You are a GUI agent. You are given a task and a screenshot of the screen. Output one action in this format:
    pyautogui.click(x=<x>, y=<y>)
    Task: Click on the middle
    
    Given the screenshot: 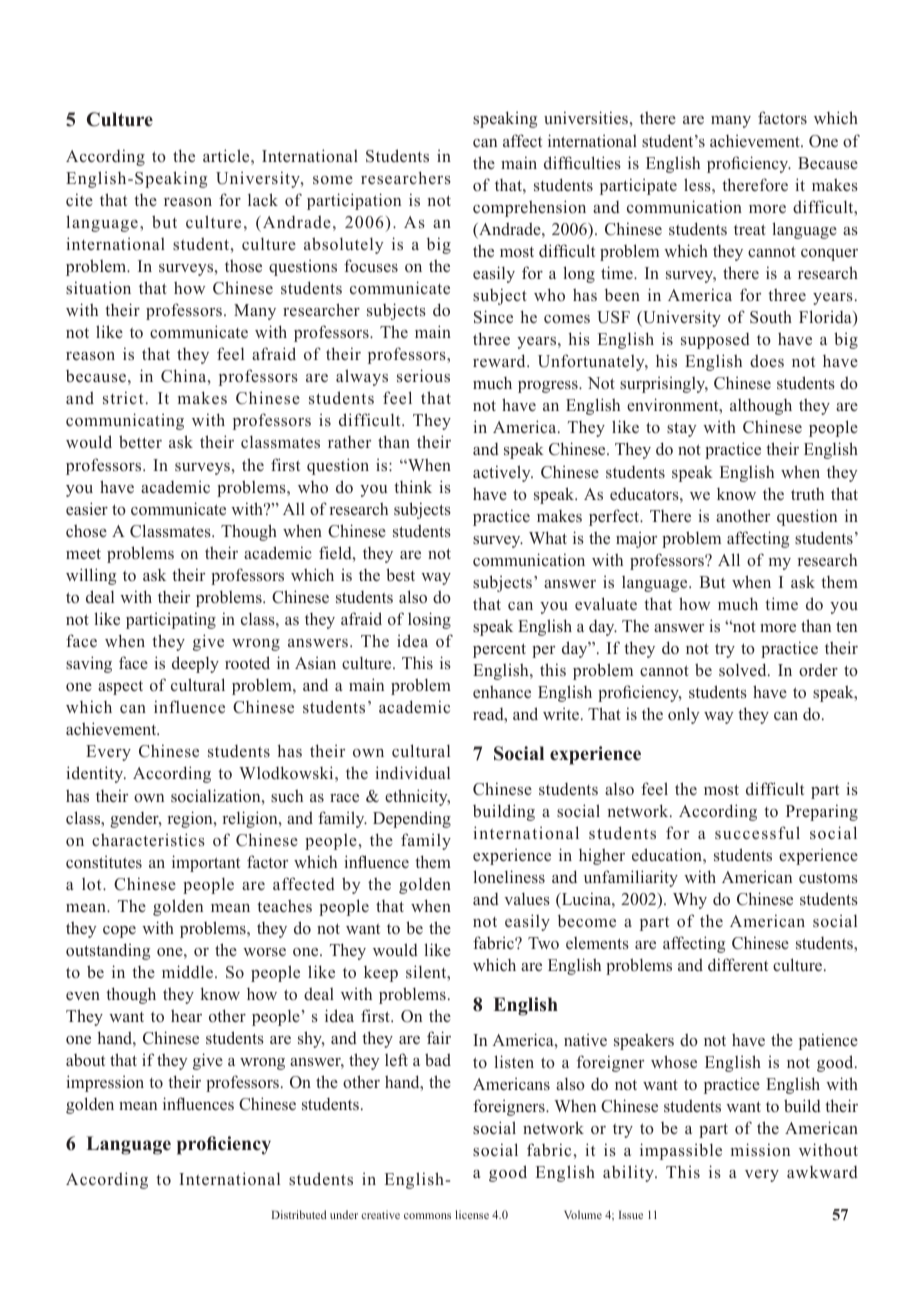 What is the action you would take?
    pyautogui.click(x=187, y=972)
